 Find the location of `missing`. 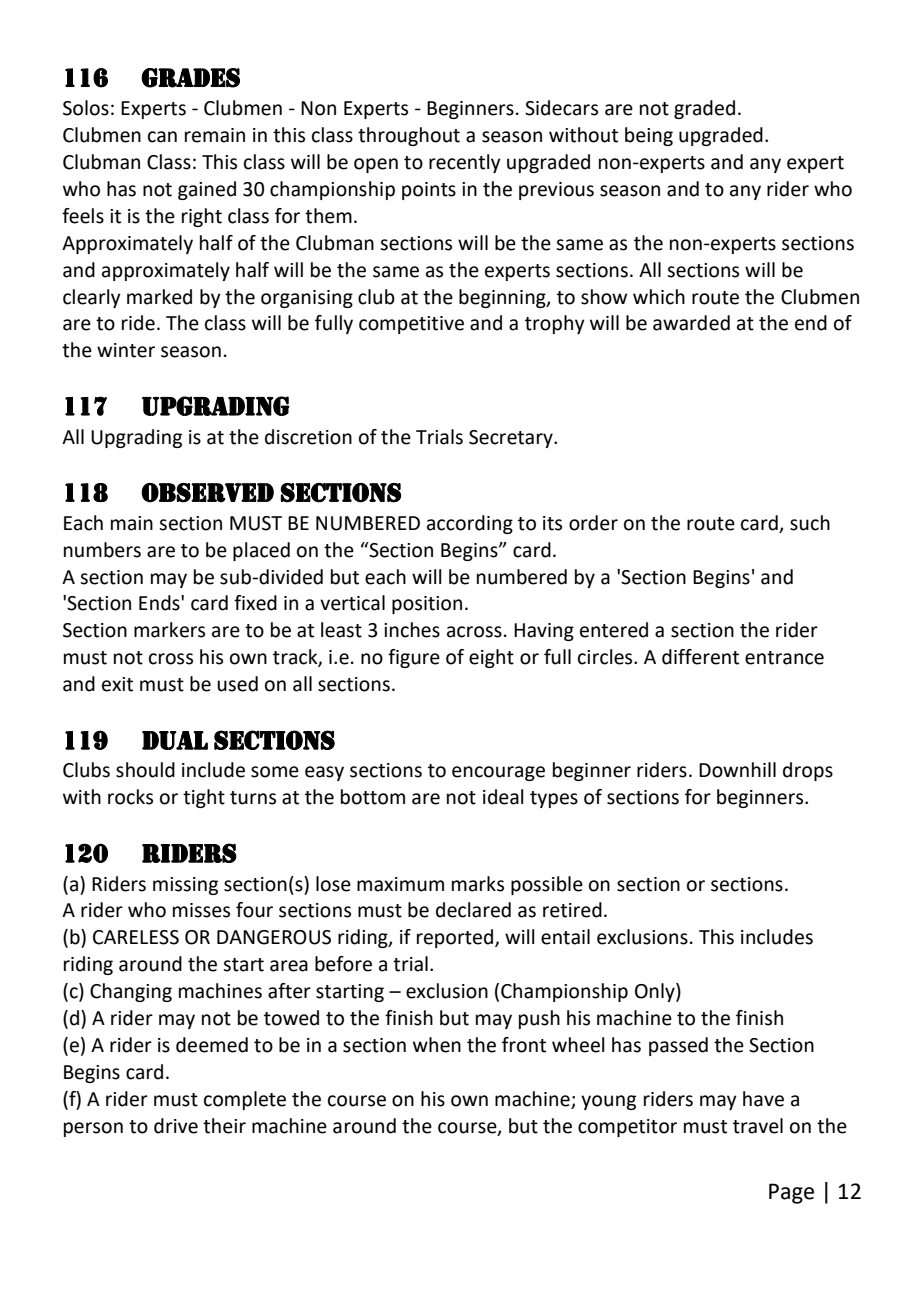

missing is located at coordinates (185, 886).
